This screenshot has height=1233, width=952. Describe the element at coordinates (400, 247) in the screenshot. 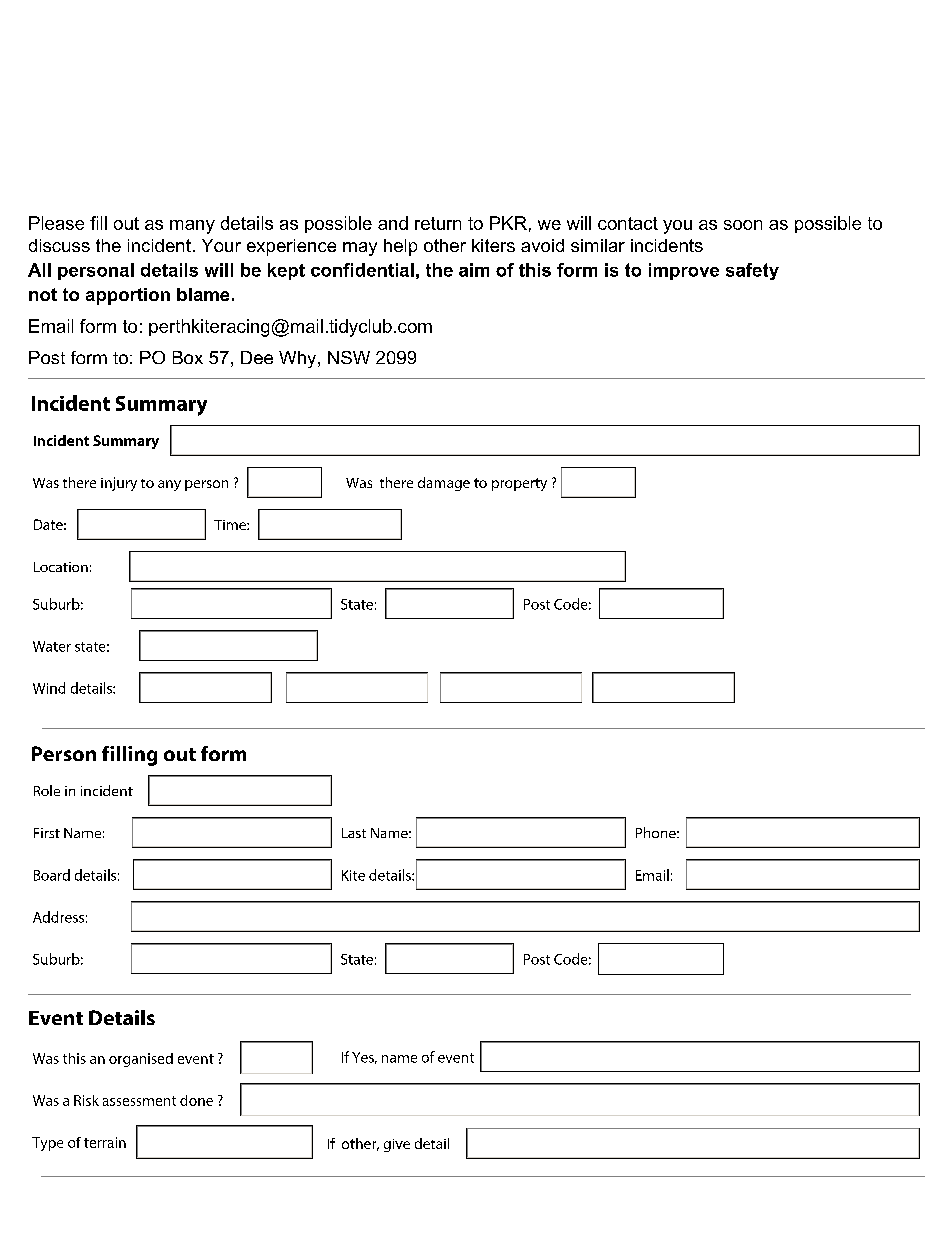

I see `help` at that location.
